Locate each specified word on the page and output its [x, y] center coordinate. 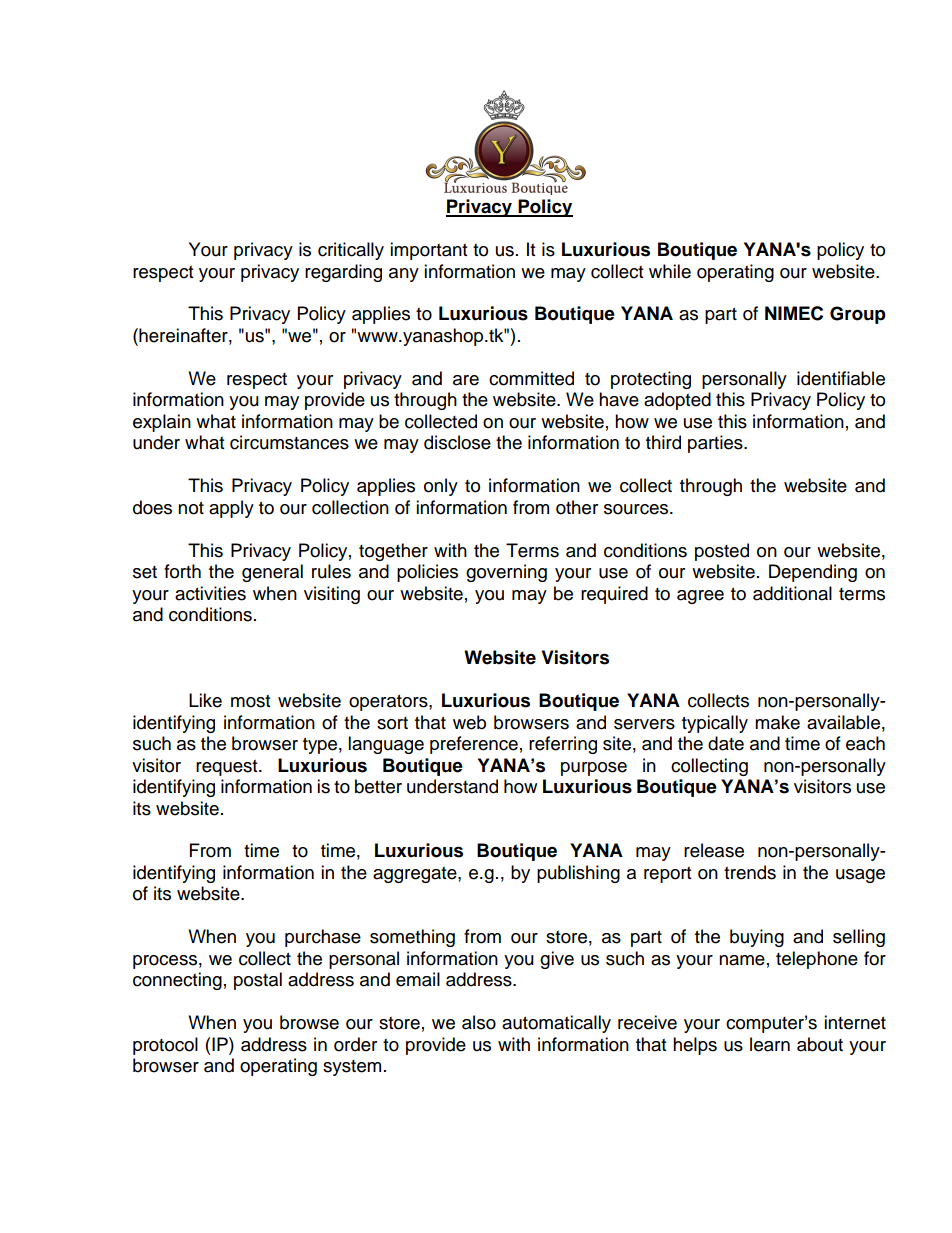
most [250, 701]
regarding [343, 273]
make [777, 722]
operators [389, 703]
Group [858, 315]
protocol [165, 1046]
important [428, 251]
